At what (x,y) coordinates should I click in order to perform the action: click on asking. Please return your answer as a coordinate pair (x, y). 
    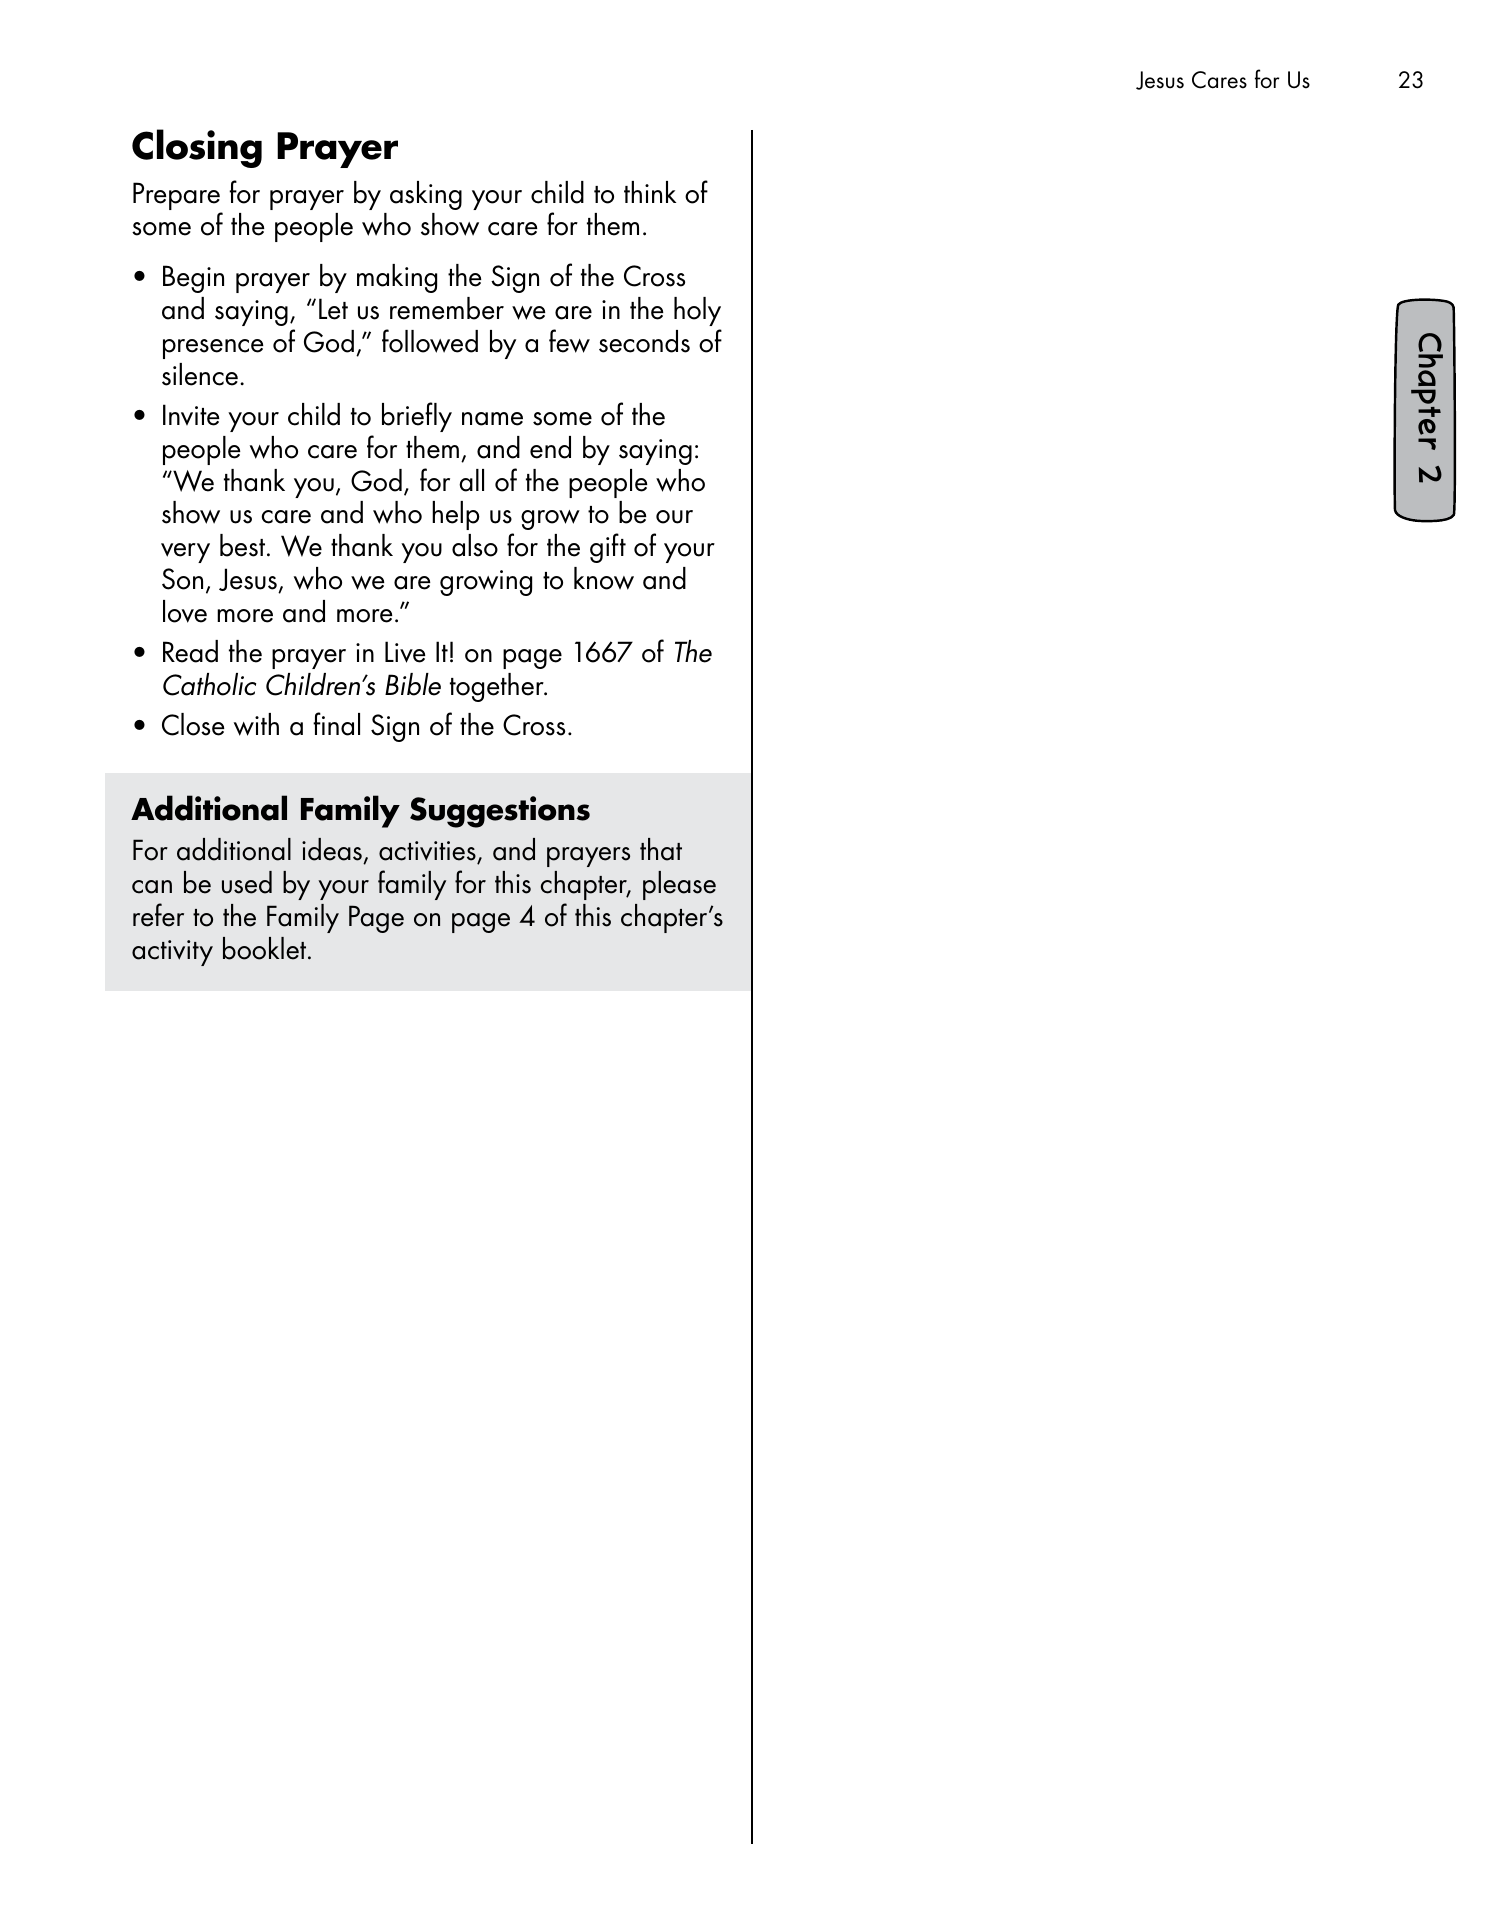
    Looking at the image, I should click on (426, 195).
